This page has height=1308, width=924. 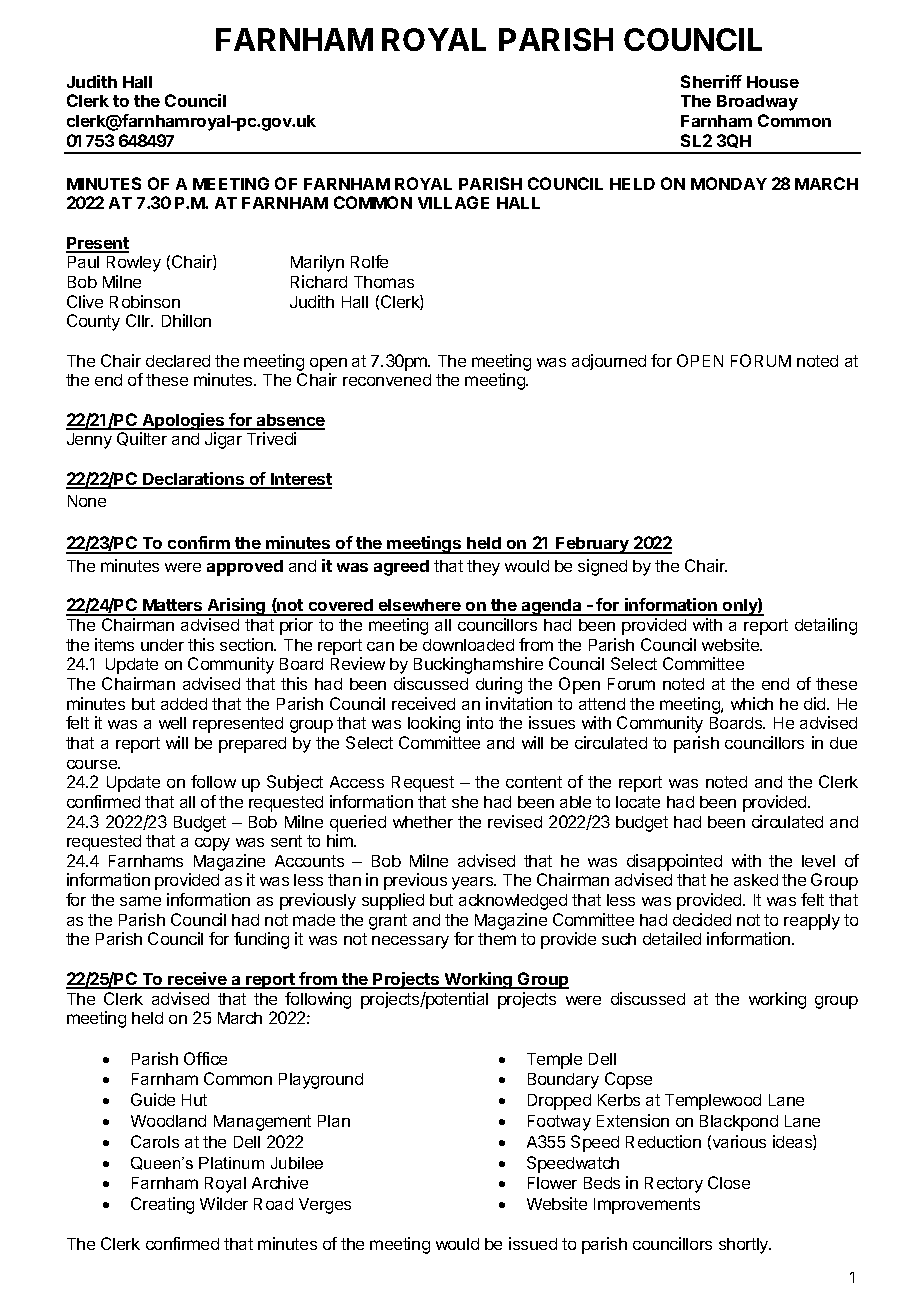 I want to click on Rowley, so click(x=134, y=264).
